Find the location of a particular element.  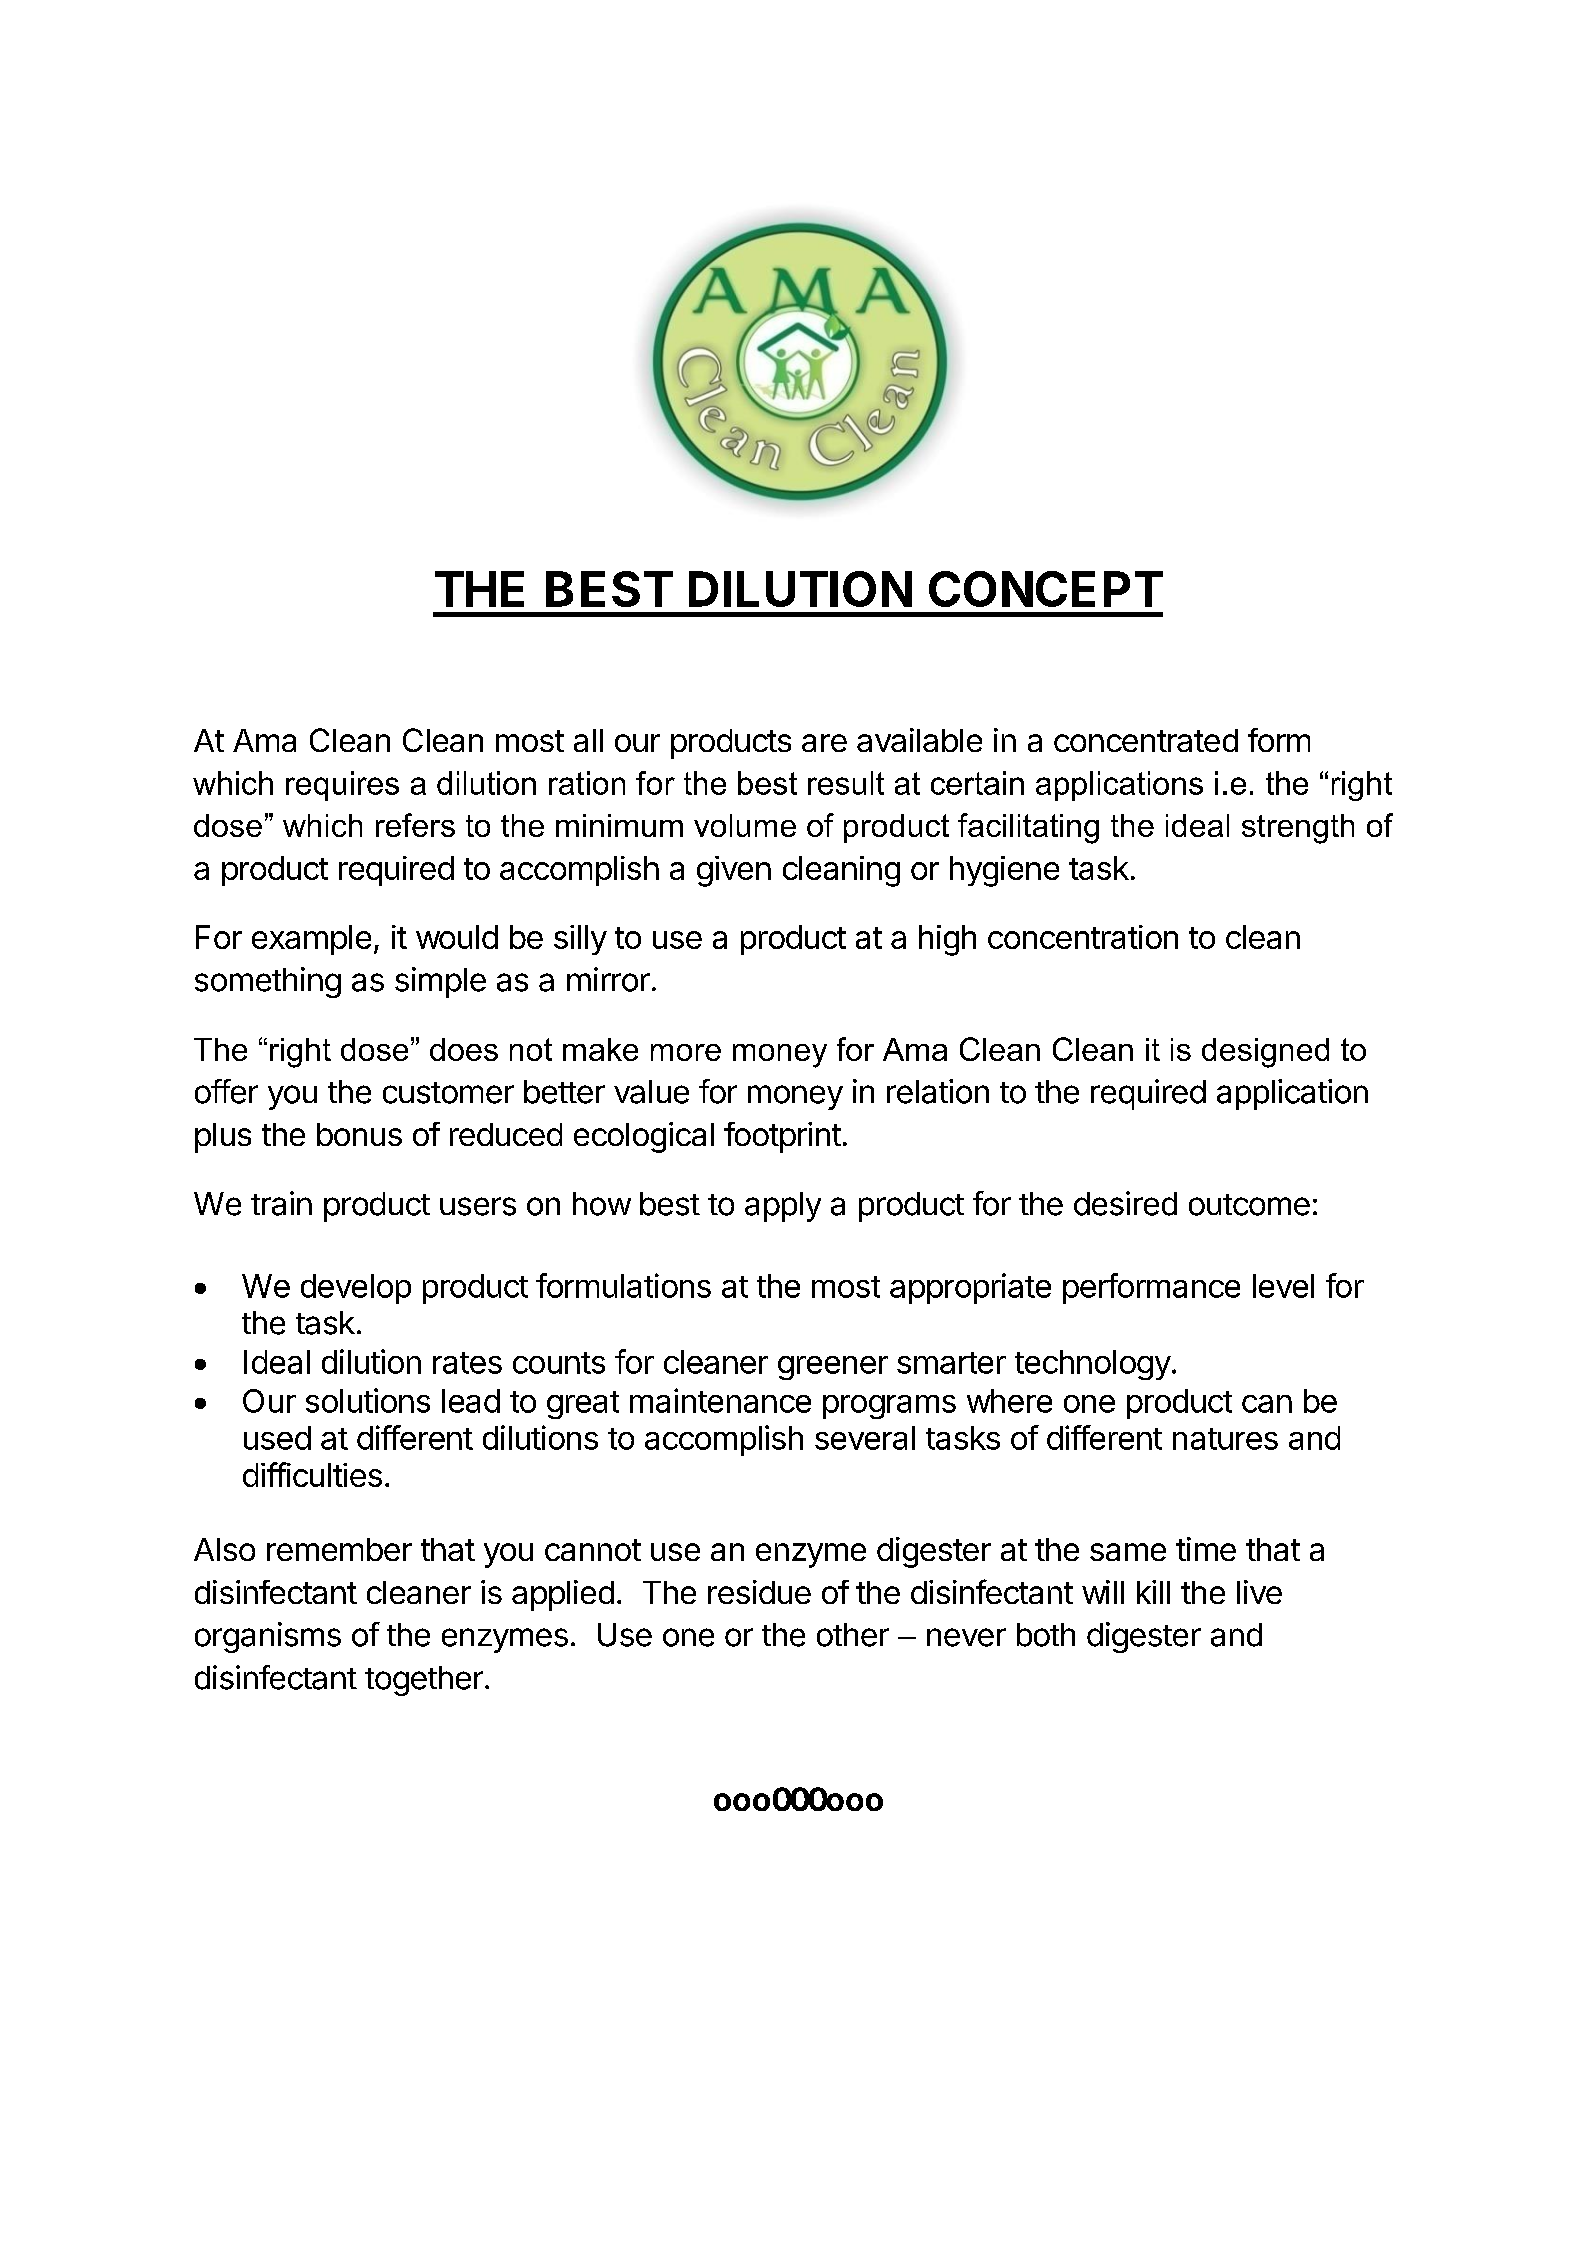

refers is located at coordinates (415, 825).
